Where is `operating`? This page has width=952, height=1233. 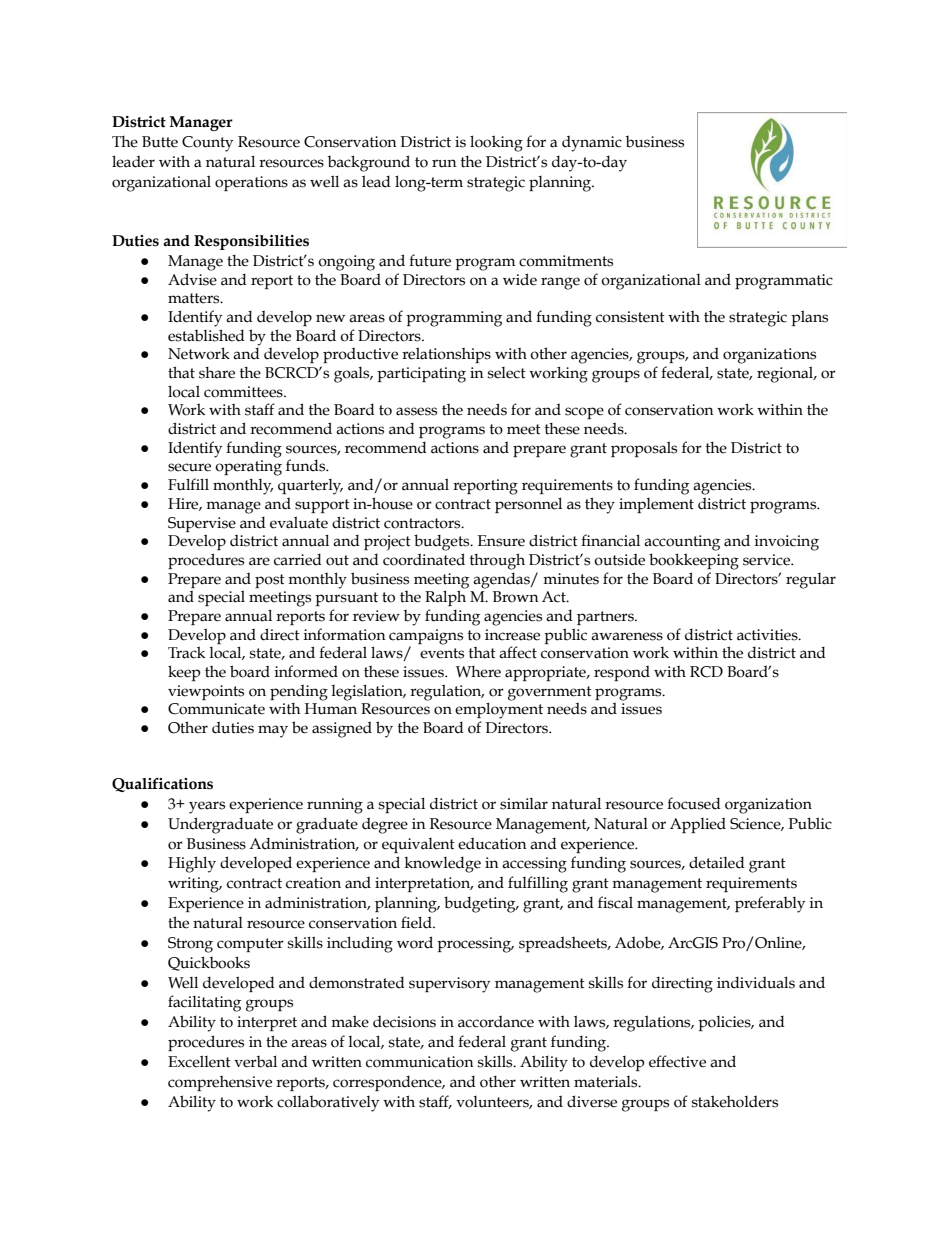 operating is located at coordinates (248, 468).
